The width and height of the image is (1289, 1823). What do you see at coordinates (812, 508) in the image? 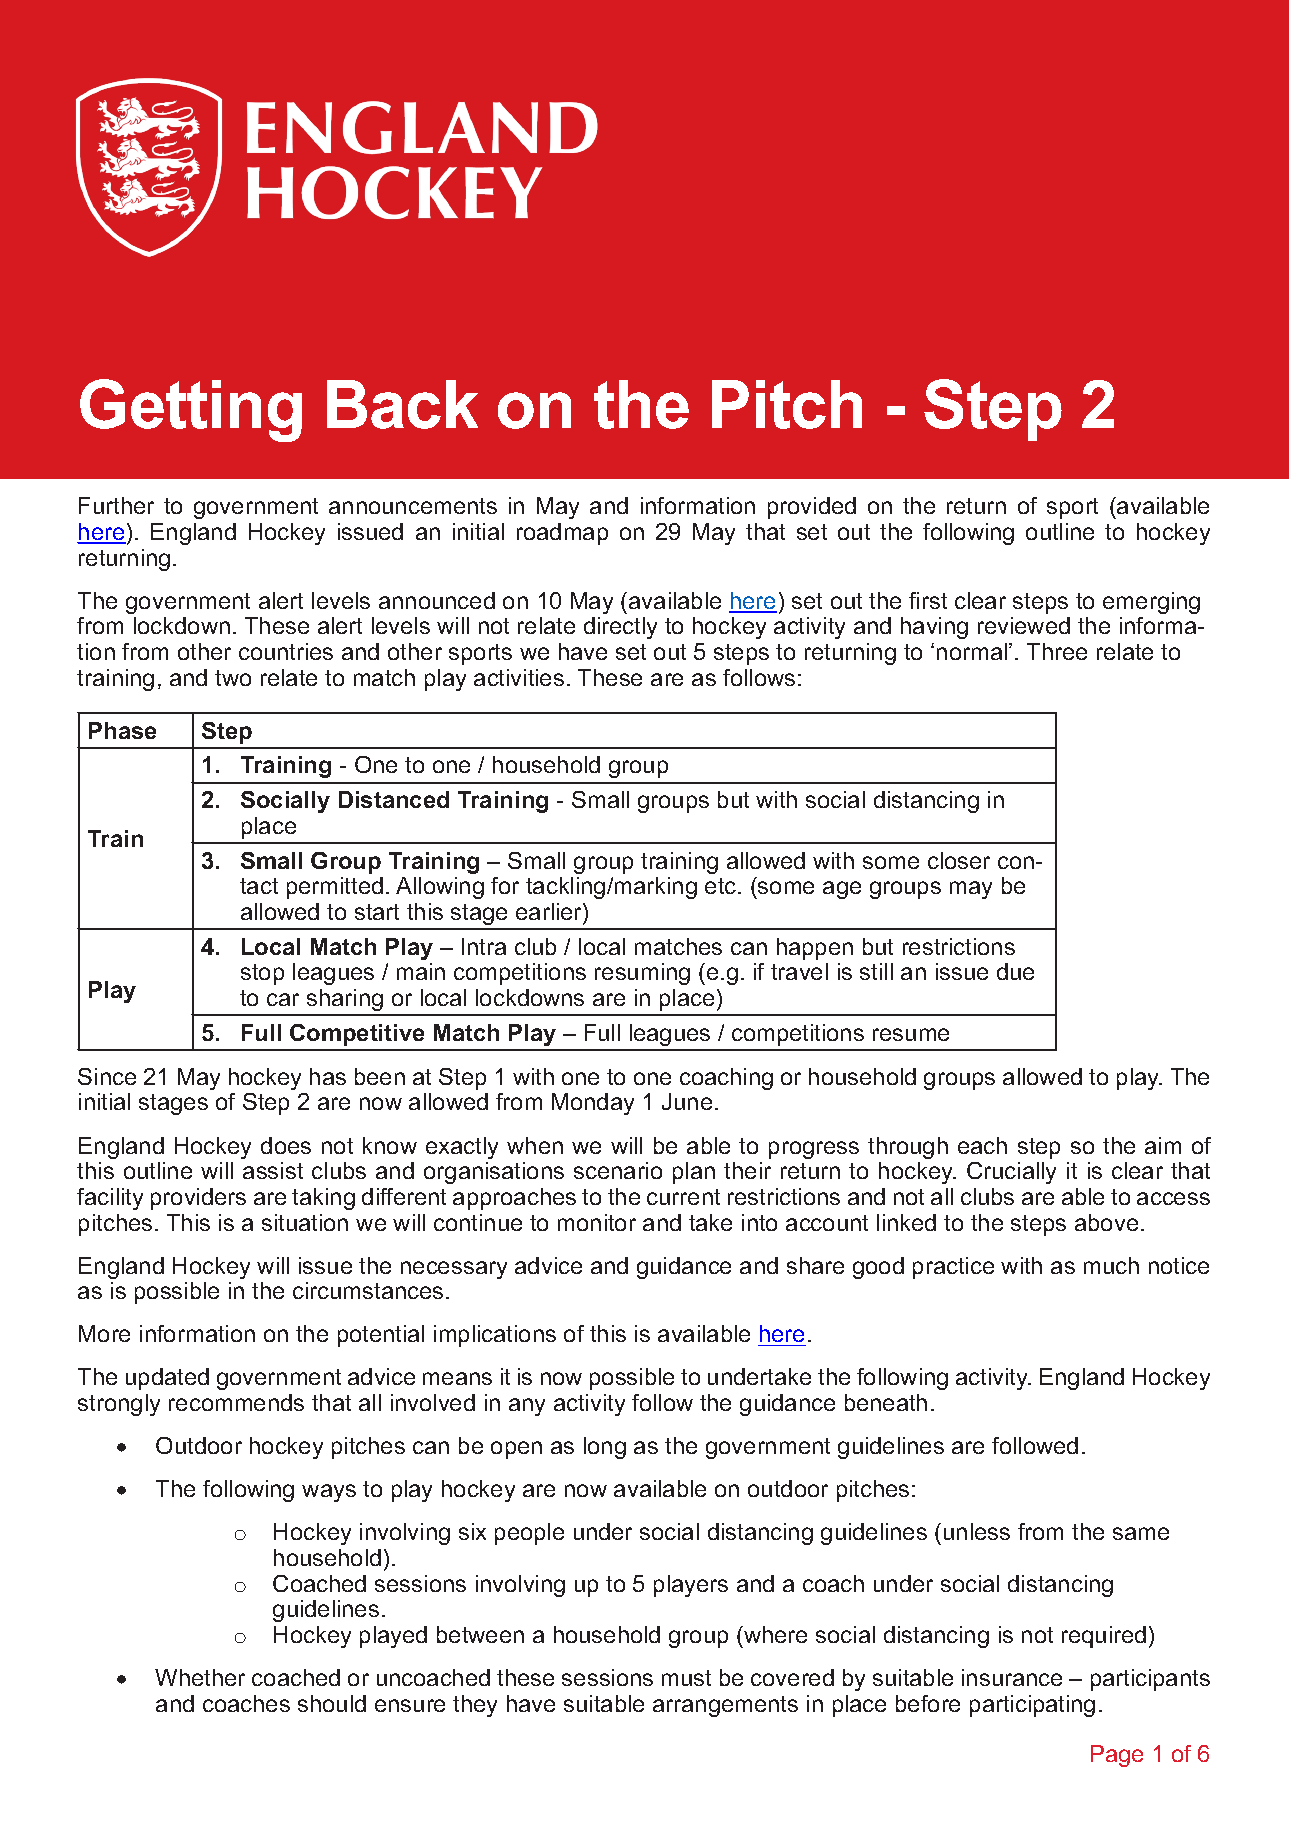
I see `provided` at bounding box center [812, 508].
